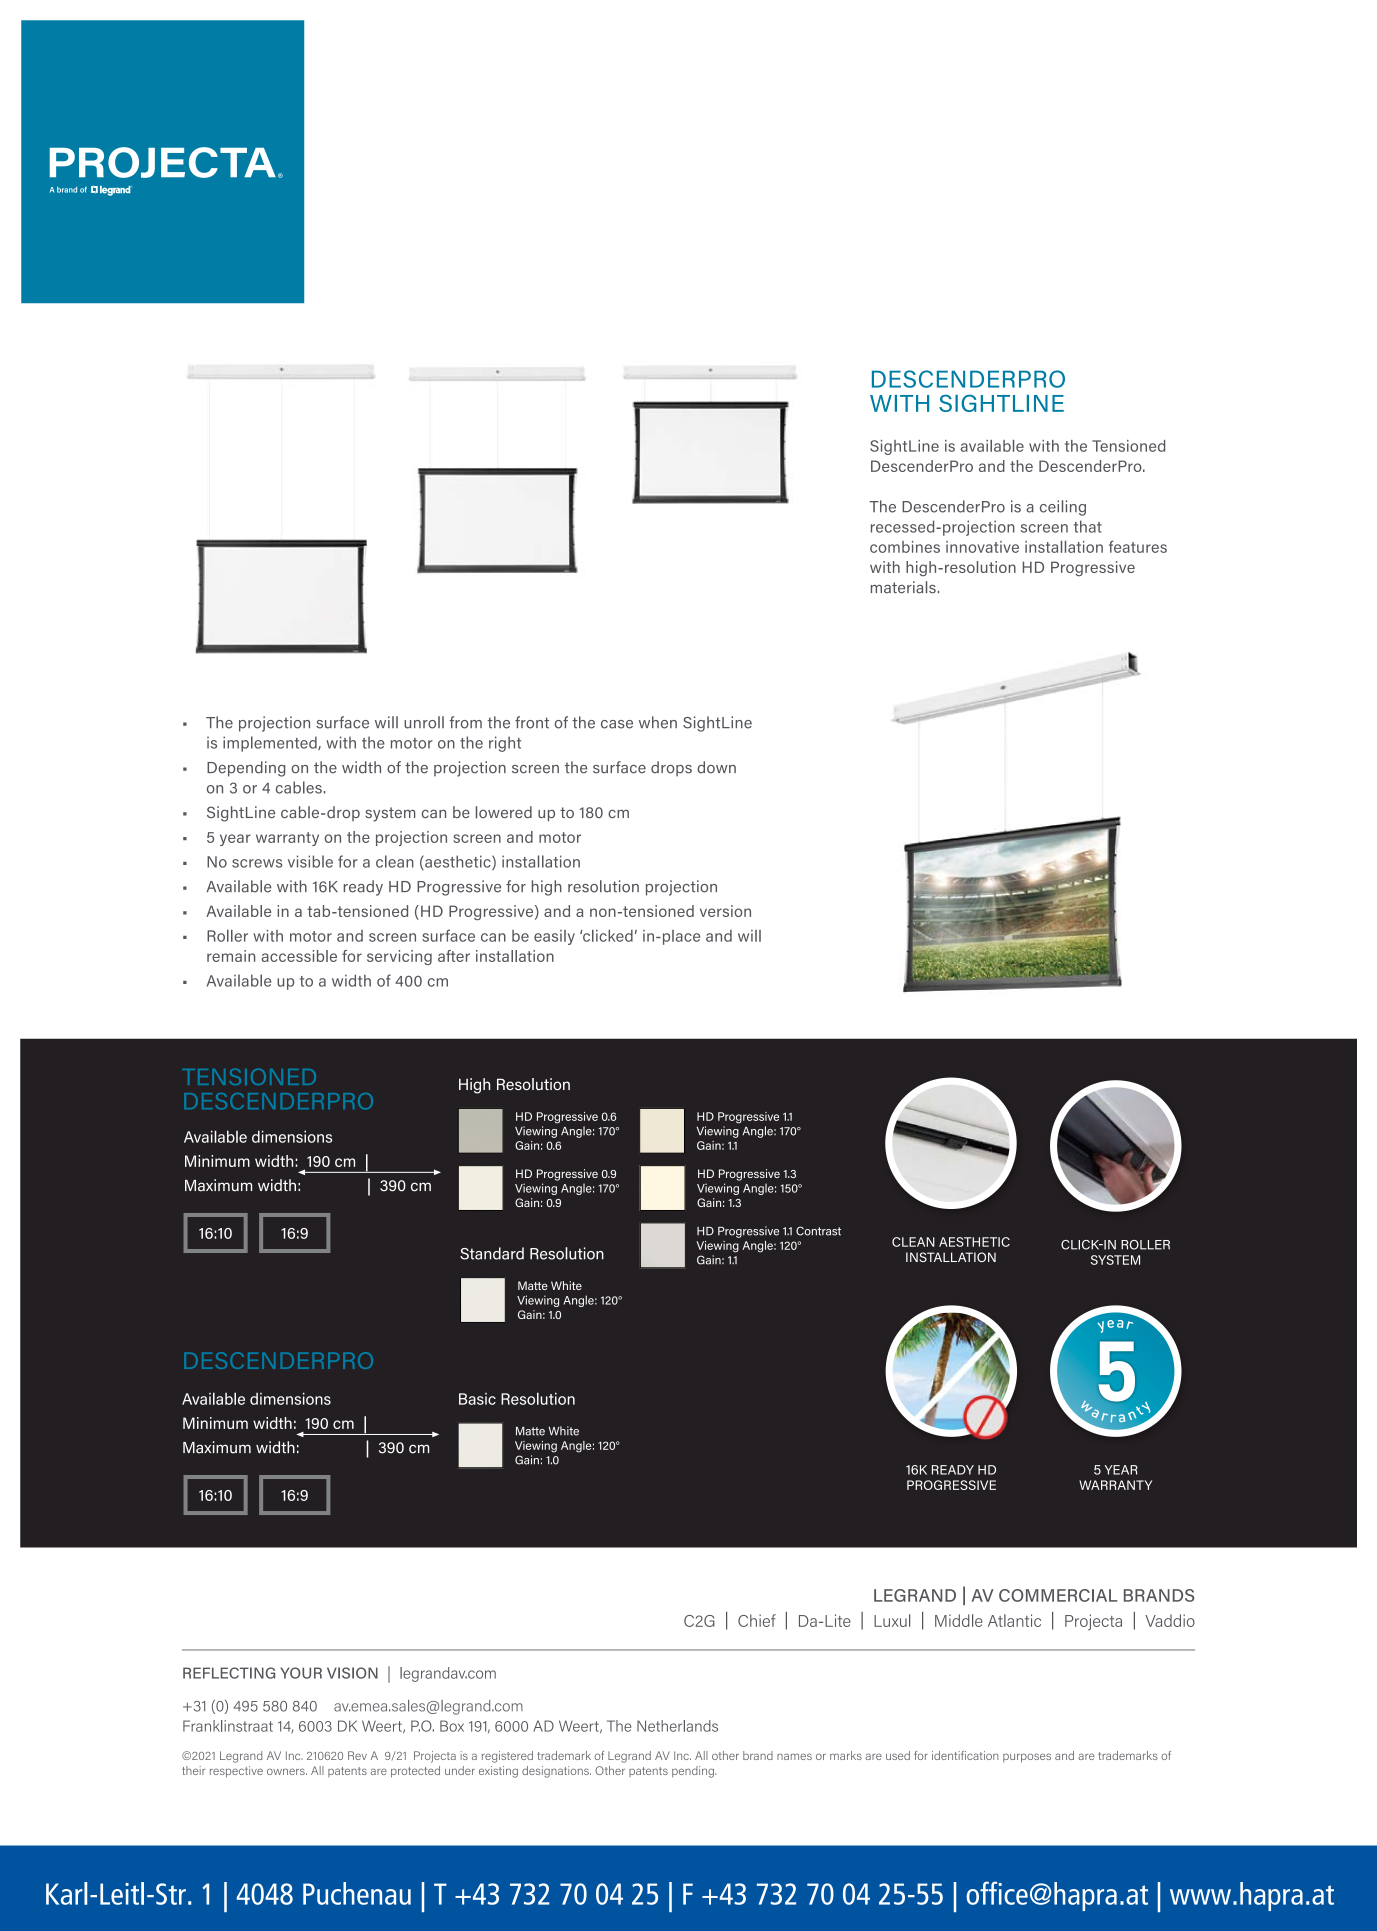 The height and width of the document is (1931, 1377). I want to click on Basic, so click(477, 1399).
